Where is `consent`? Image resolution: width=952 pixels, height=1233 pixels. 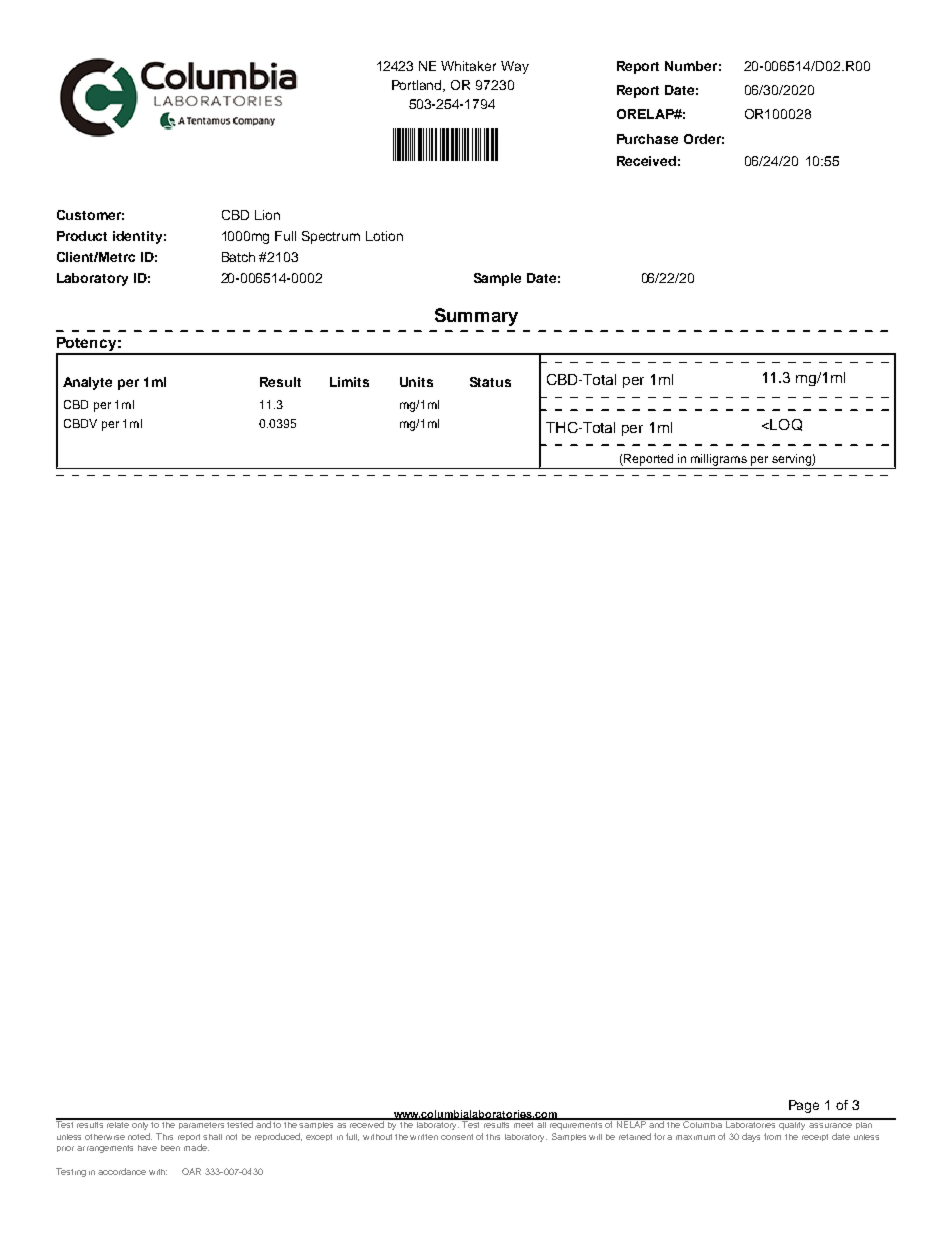
consent is located at coordinates (457, 1137).
